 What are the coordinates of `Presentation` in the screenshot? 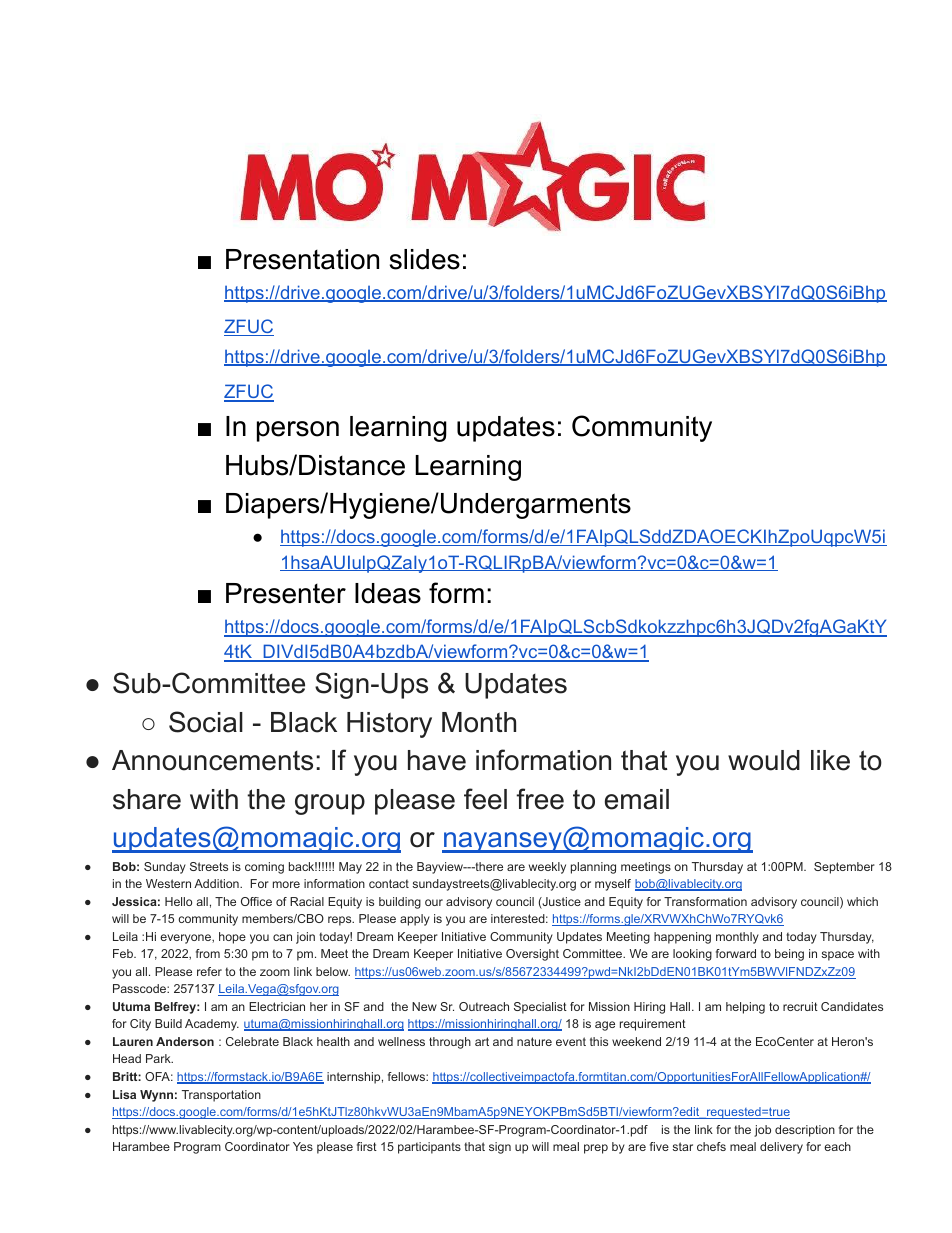 It's located at (302, 259).
